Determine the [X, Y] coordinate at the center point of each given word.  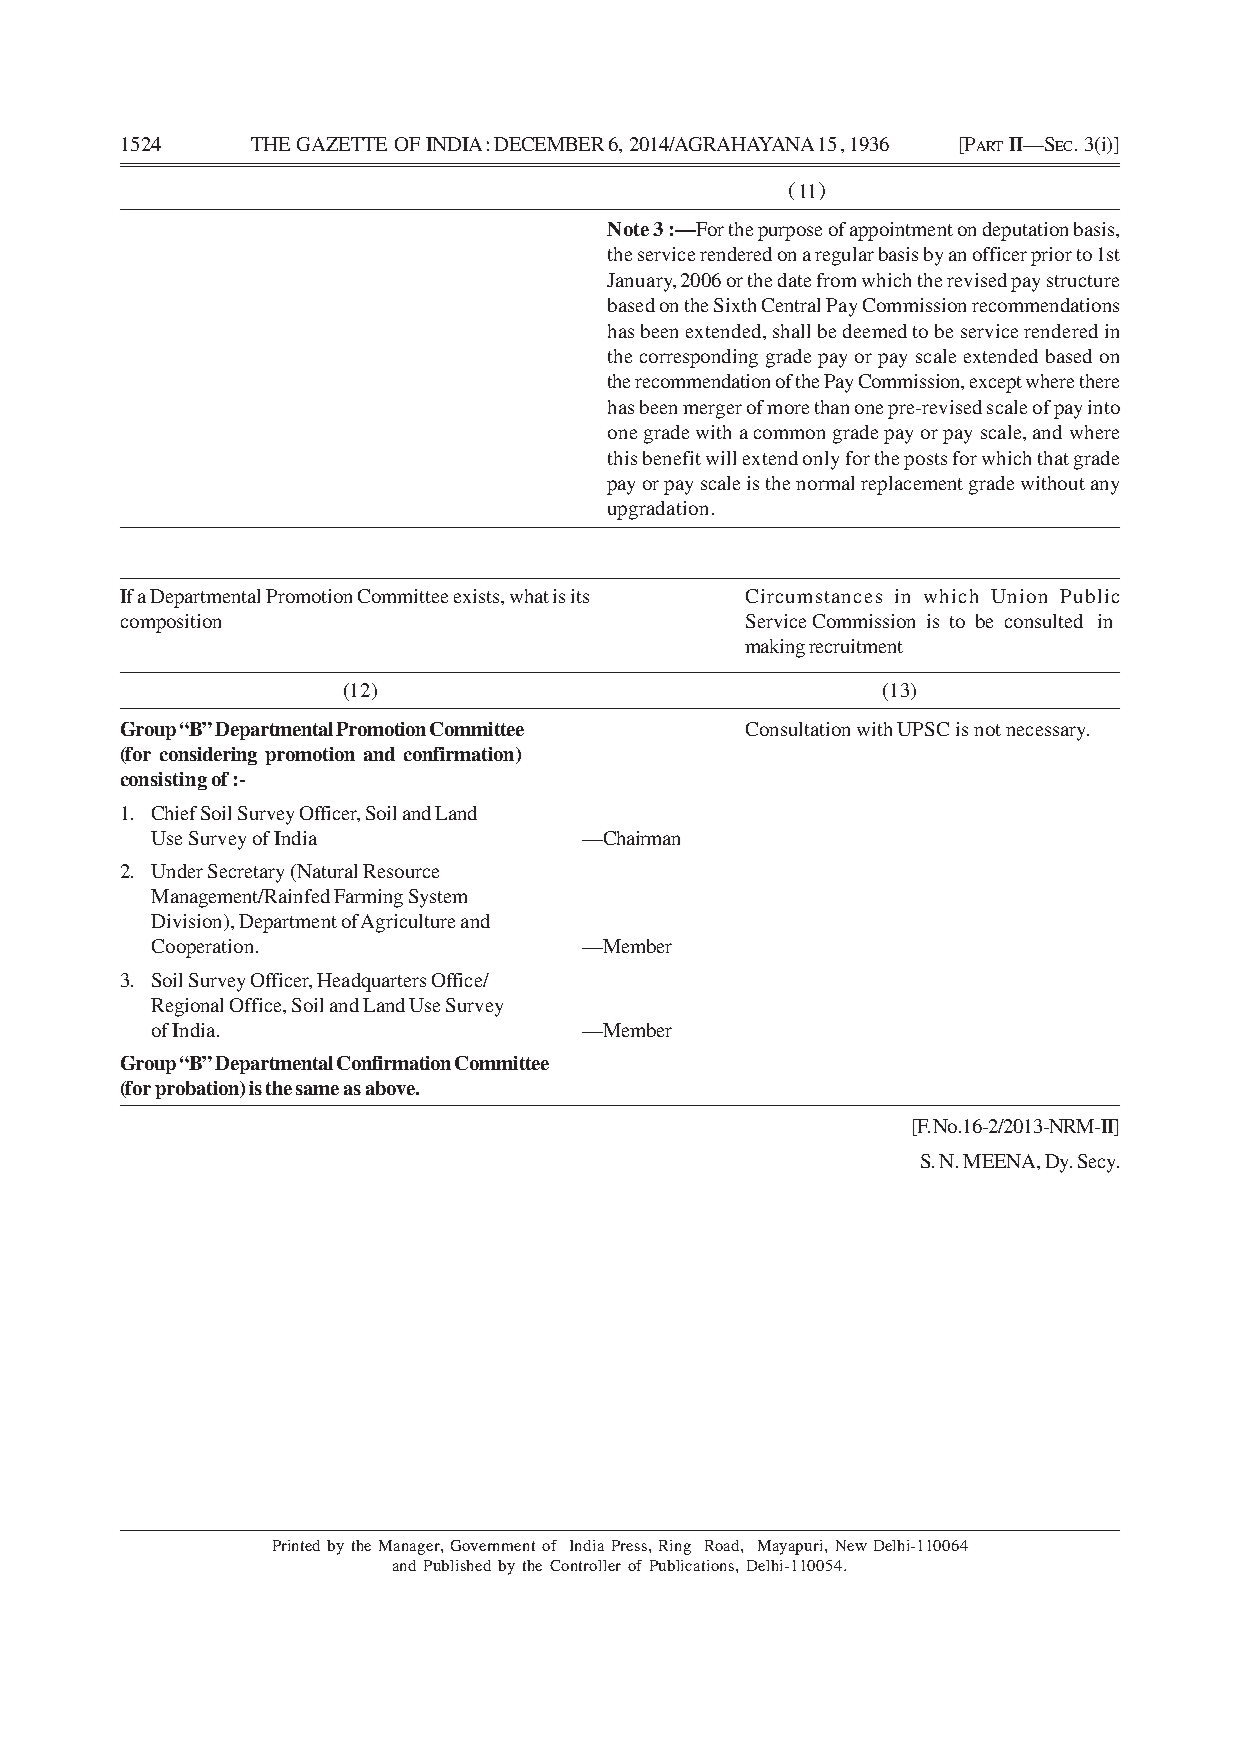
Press [629, 1545]
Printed [296, 1545]
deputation [1025, 231]
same [317, 1090]
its [580, 596]
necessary [1047, 733]
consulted [1044, 621]
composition [171, 623]
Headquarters [371, 982]
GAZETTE [342, 144]
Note [628, 229]
